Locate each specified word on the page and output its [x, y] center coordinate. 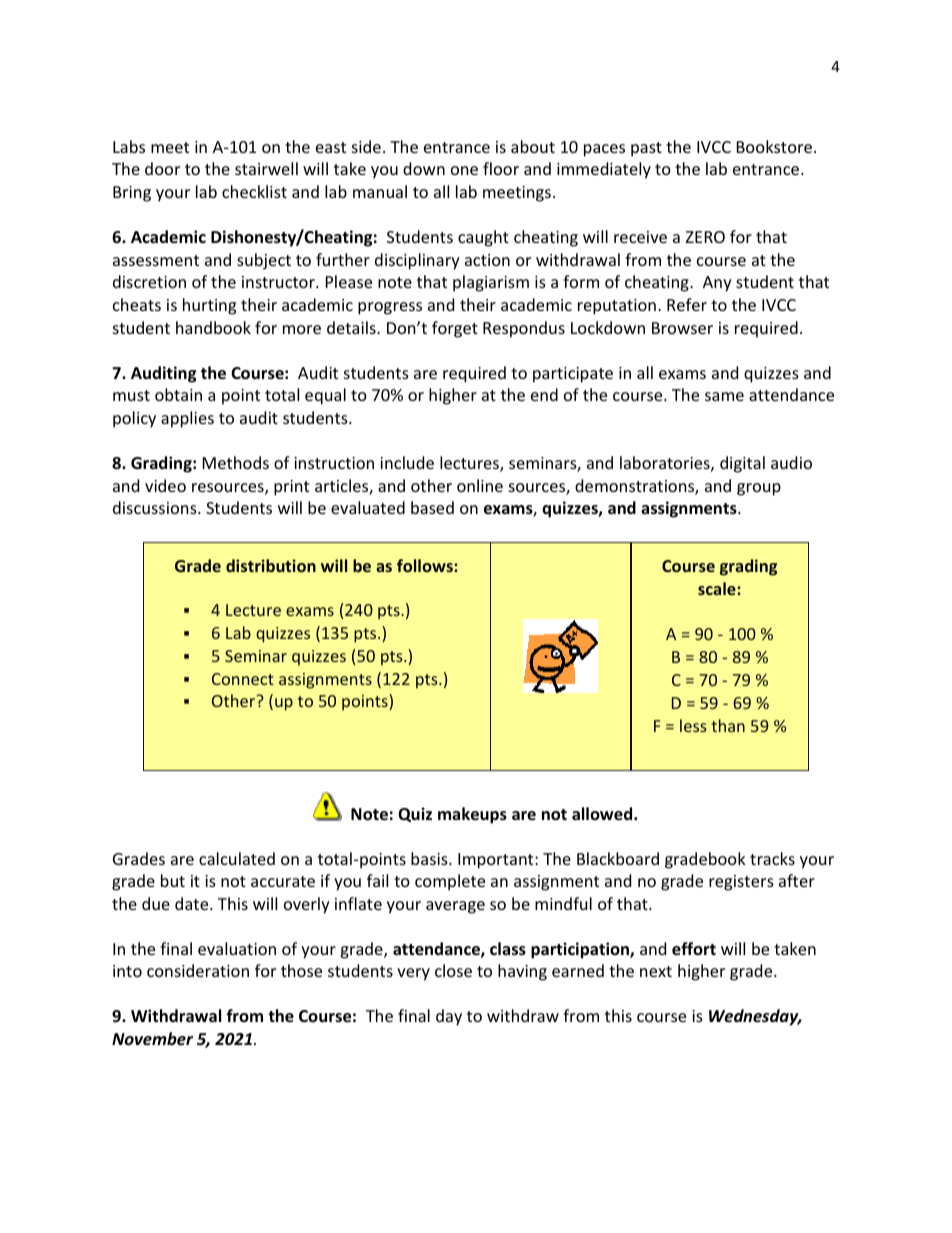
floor [501, 168]
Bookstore [774, 146]
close [453, 970]
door [162, 168]
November [152, 1039]
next [656, 971]
